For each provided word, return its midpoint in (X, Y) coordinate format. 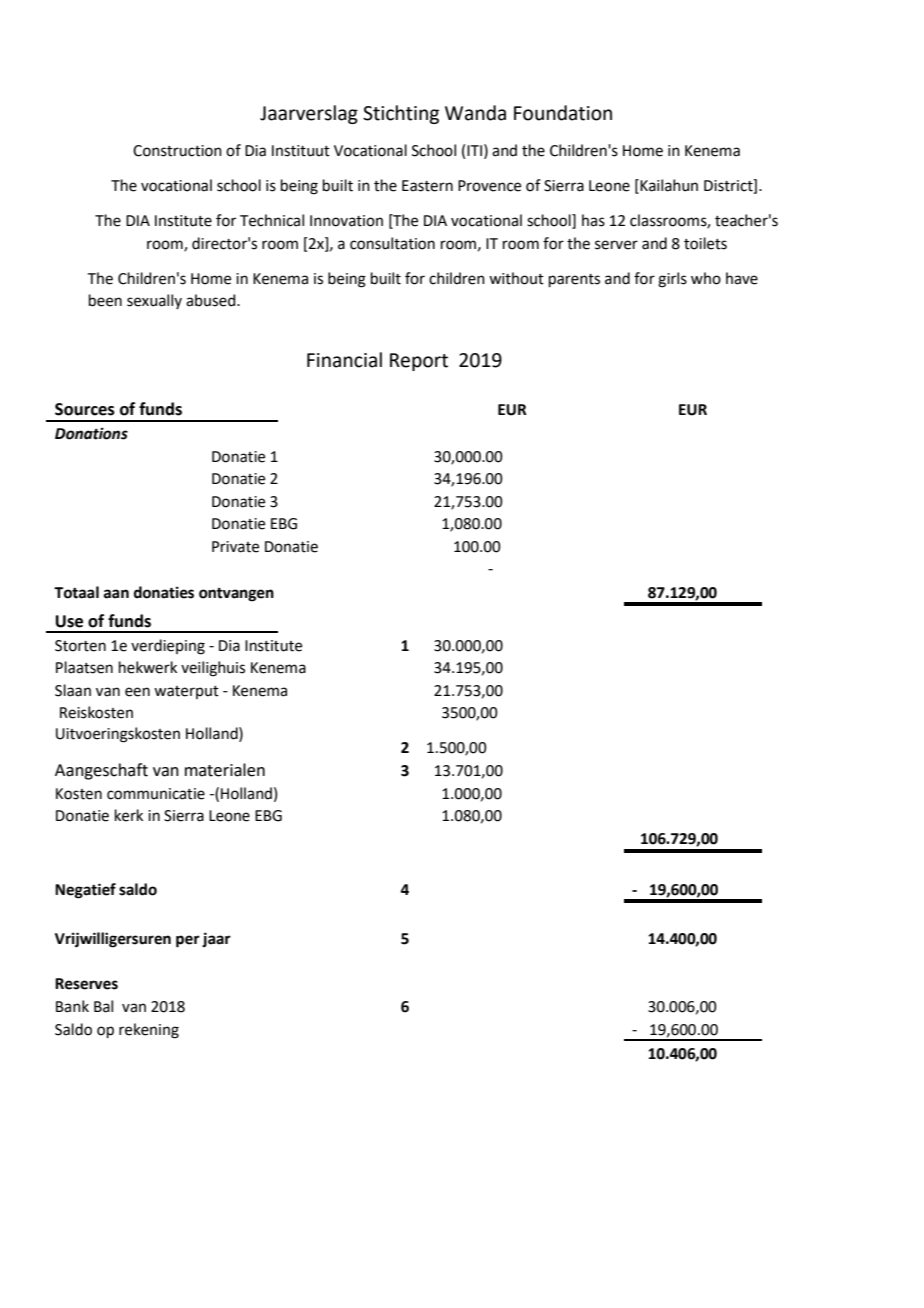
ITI (474, 150)
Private (235, 547)
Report (419, 362)
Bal (103, 1006)
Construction (177, 151)
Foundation (563, 113)
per (188, 941)
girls (672, 280)
